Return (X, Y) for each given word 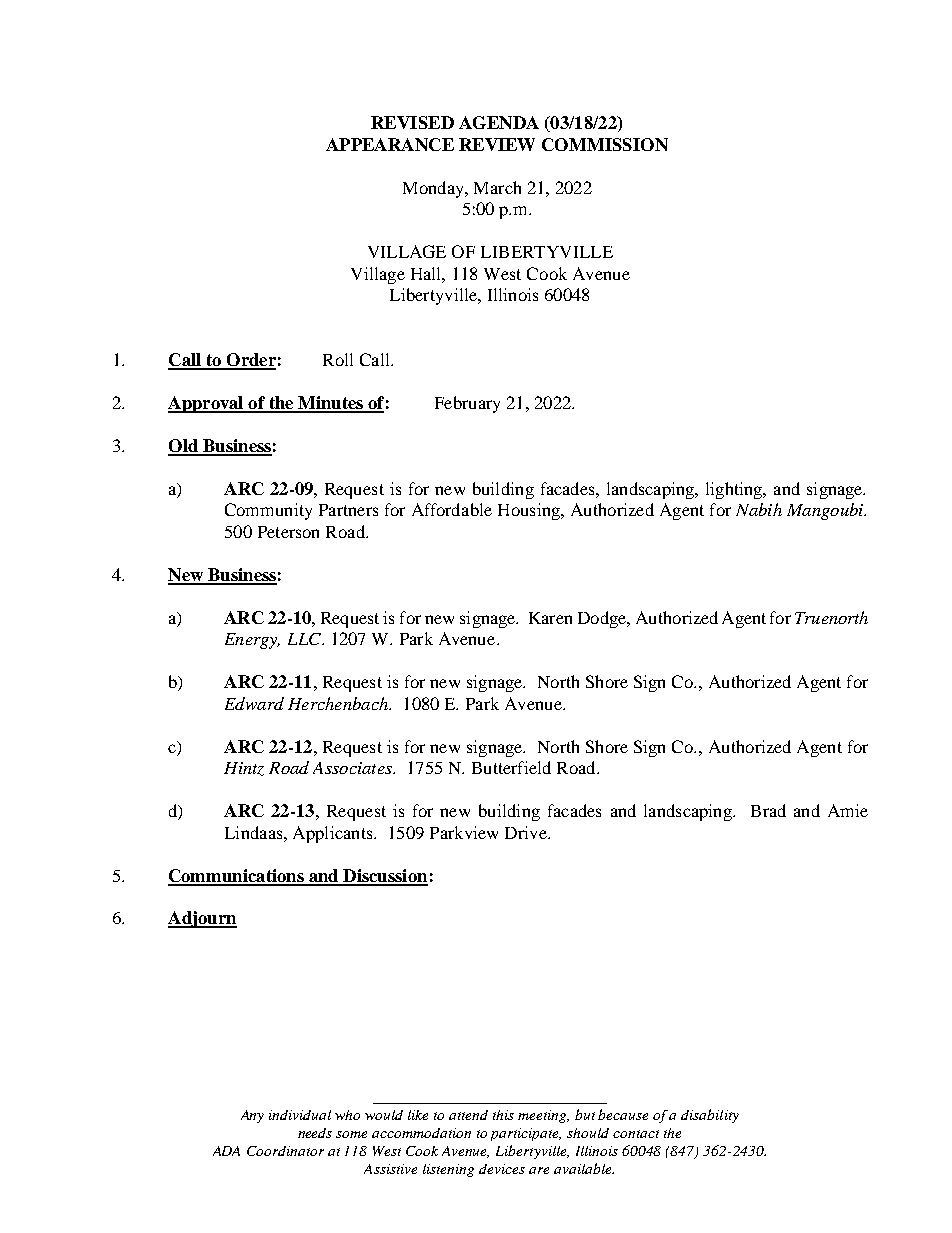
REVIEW (497, 144)
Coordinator (285, 1151)
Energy (252, 641)
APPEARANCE (390, 144)
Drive (527, 832)
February (467, 404)
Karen (550, 618)
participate (526, 1134)
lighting (735, 490)
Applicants (334, 834)
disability (710, 1116)
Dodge (603, 619)
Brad (768, 810)
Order (250, 361)
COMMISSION (605, 144)
